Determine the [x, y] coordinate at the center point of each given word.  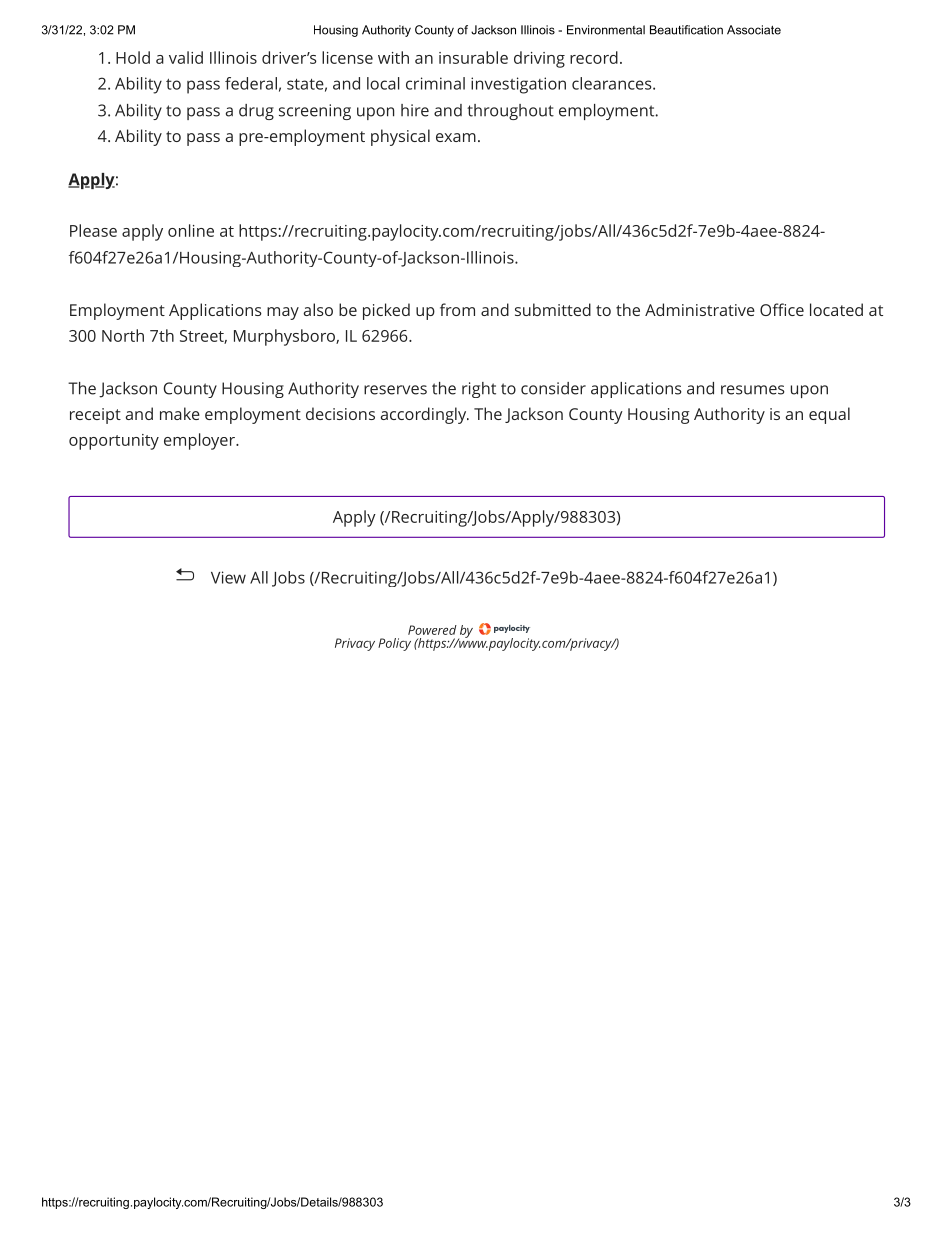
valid [186, 57]
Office [782, 309]
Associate [754, 30]
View [228, 577]
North [123, 335]
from [457, 309]
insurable [473, 57]
